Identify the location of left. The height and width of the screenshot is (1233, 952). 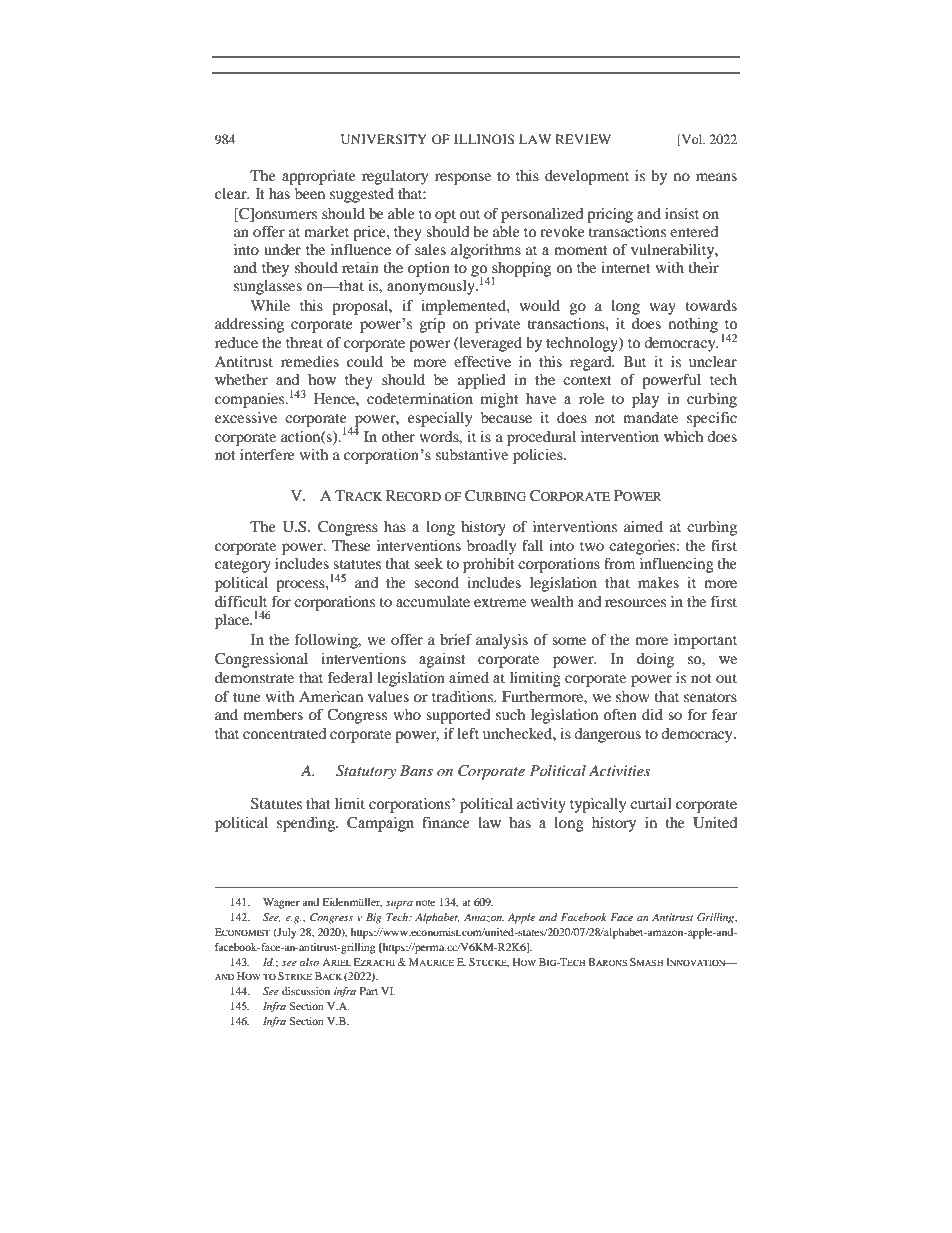
(468, 733).
